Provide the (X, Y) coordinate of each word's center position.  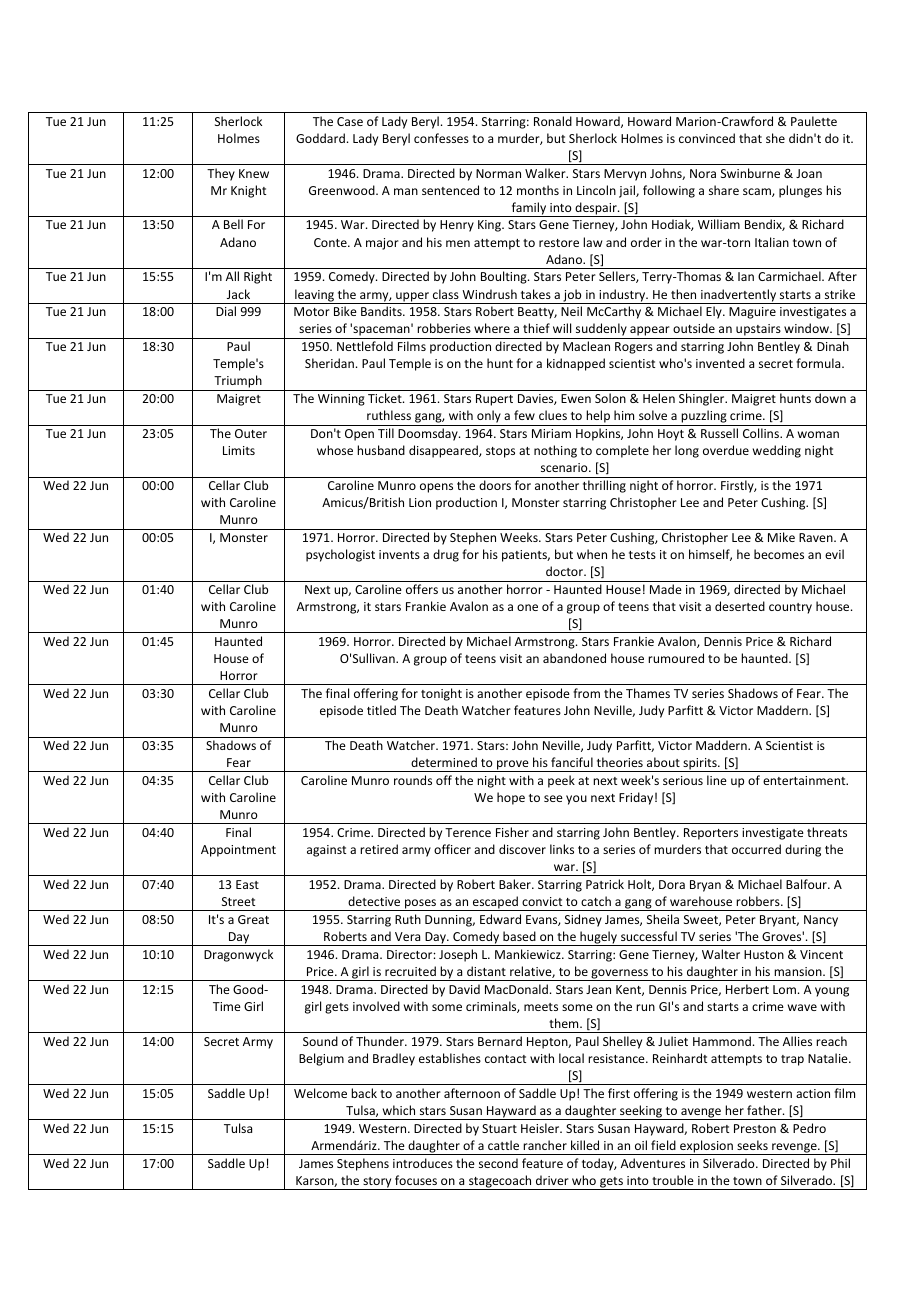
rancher (545, 1145)
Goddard (320, 138)
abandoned (574, 658)
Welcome (320, 1093)
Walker (546, 173)
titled (381, 710)
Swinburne (750, 173)
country (790, 608)
